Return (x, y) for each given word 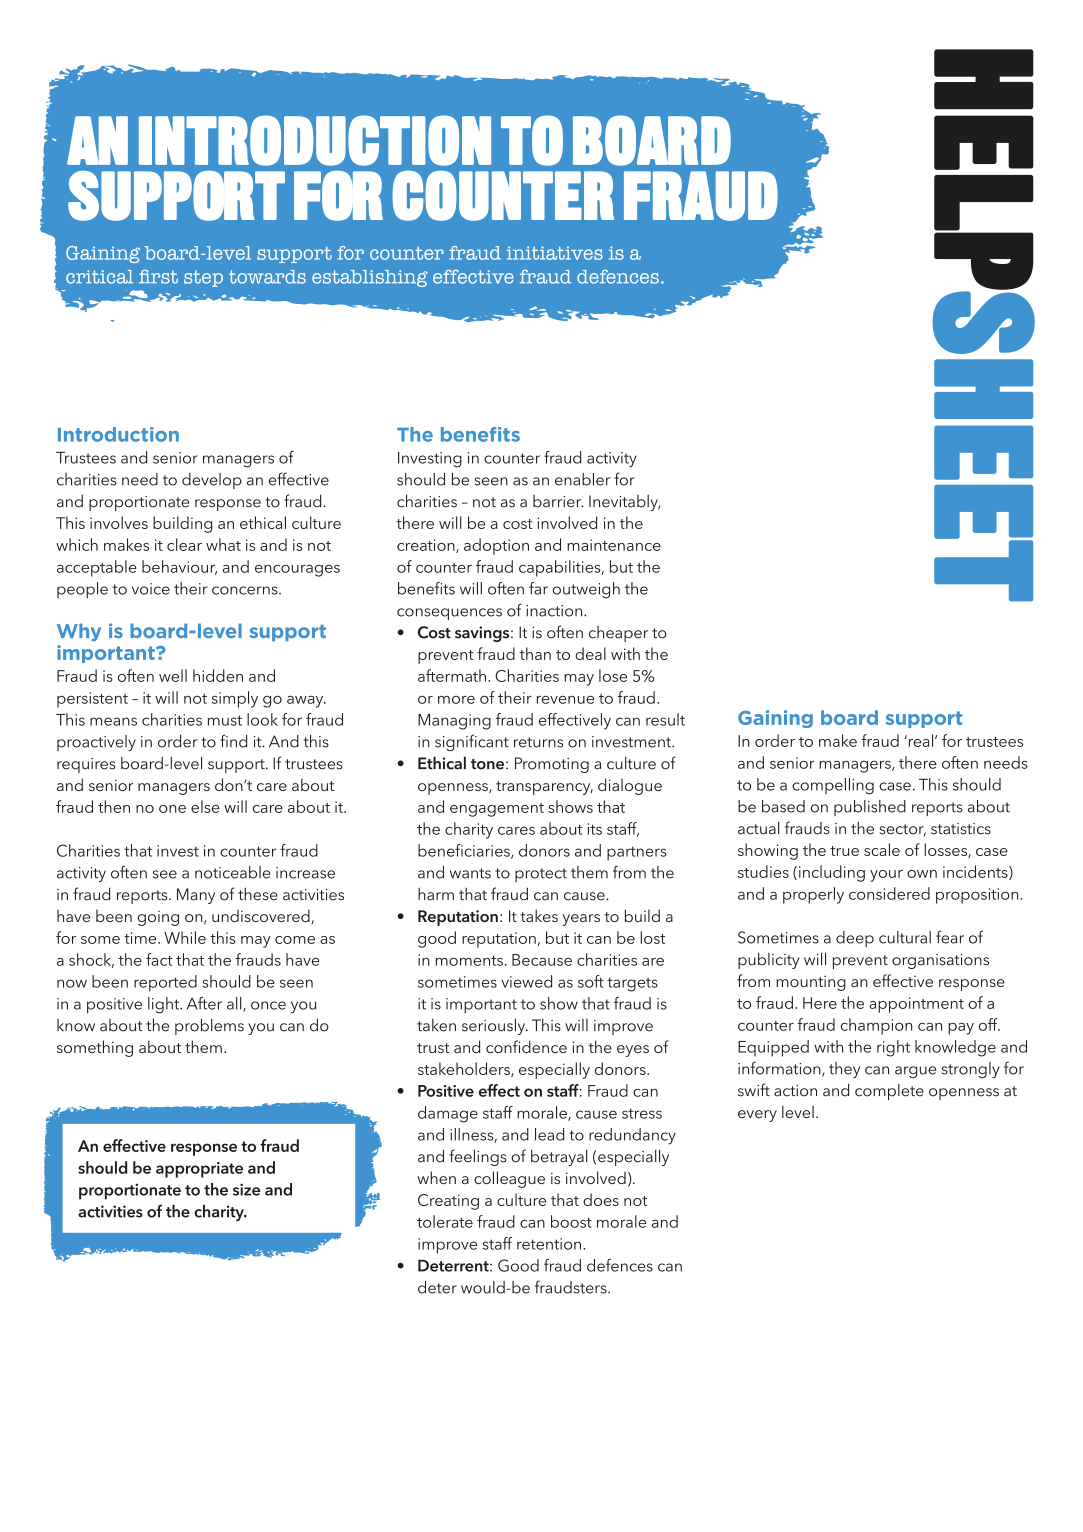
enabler (582, 479)
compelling (833, 786)
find (233, 741)
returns (538, 742)
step (203, 278)
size (246, 1189)
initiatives (555, 253)
